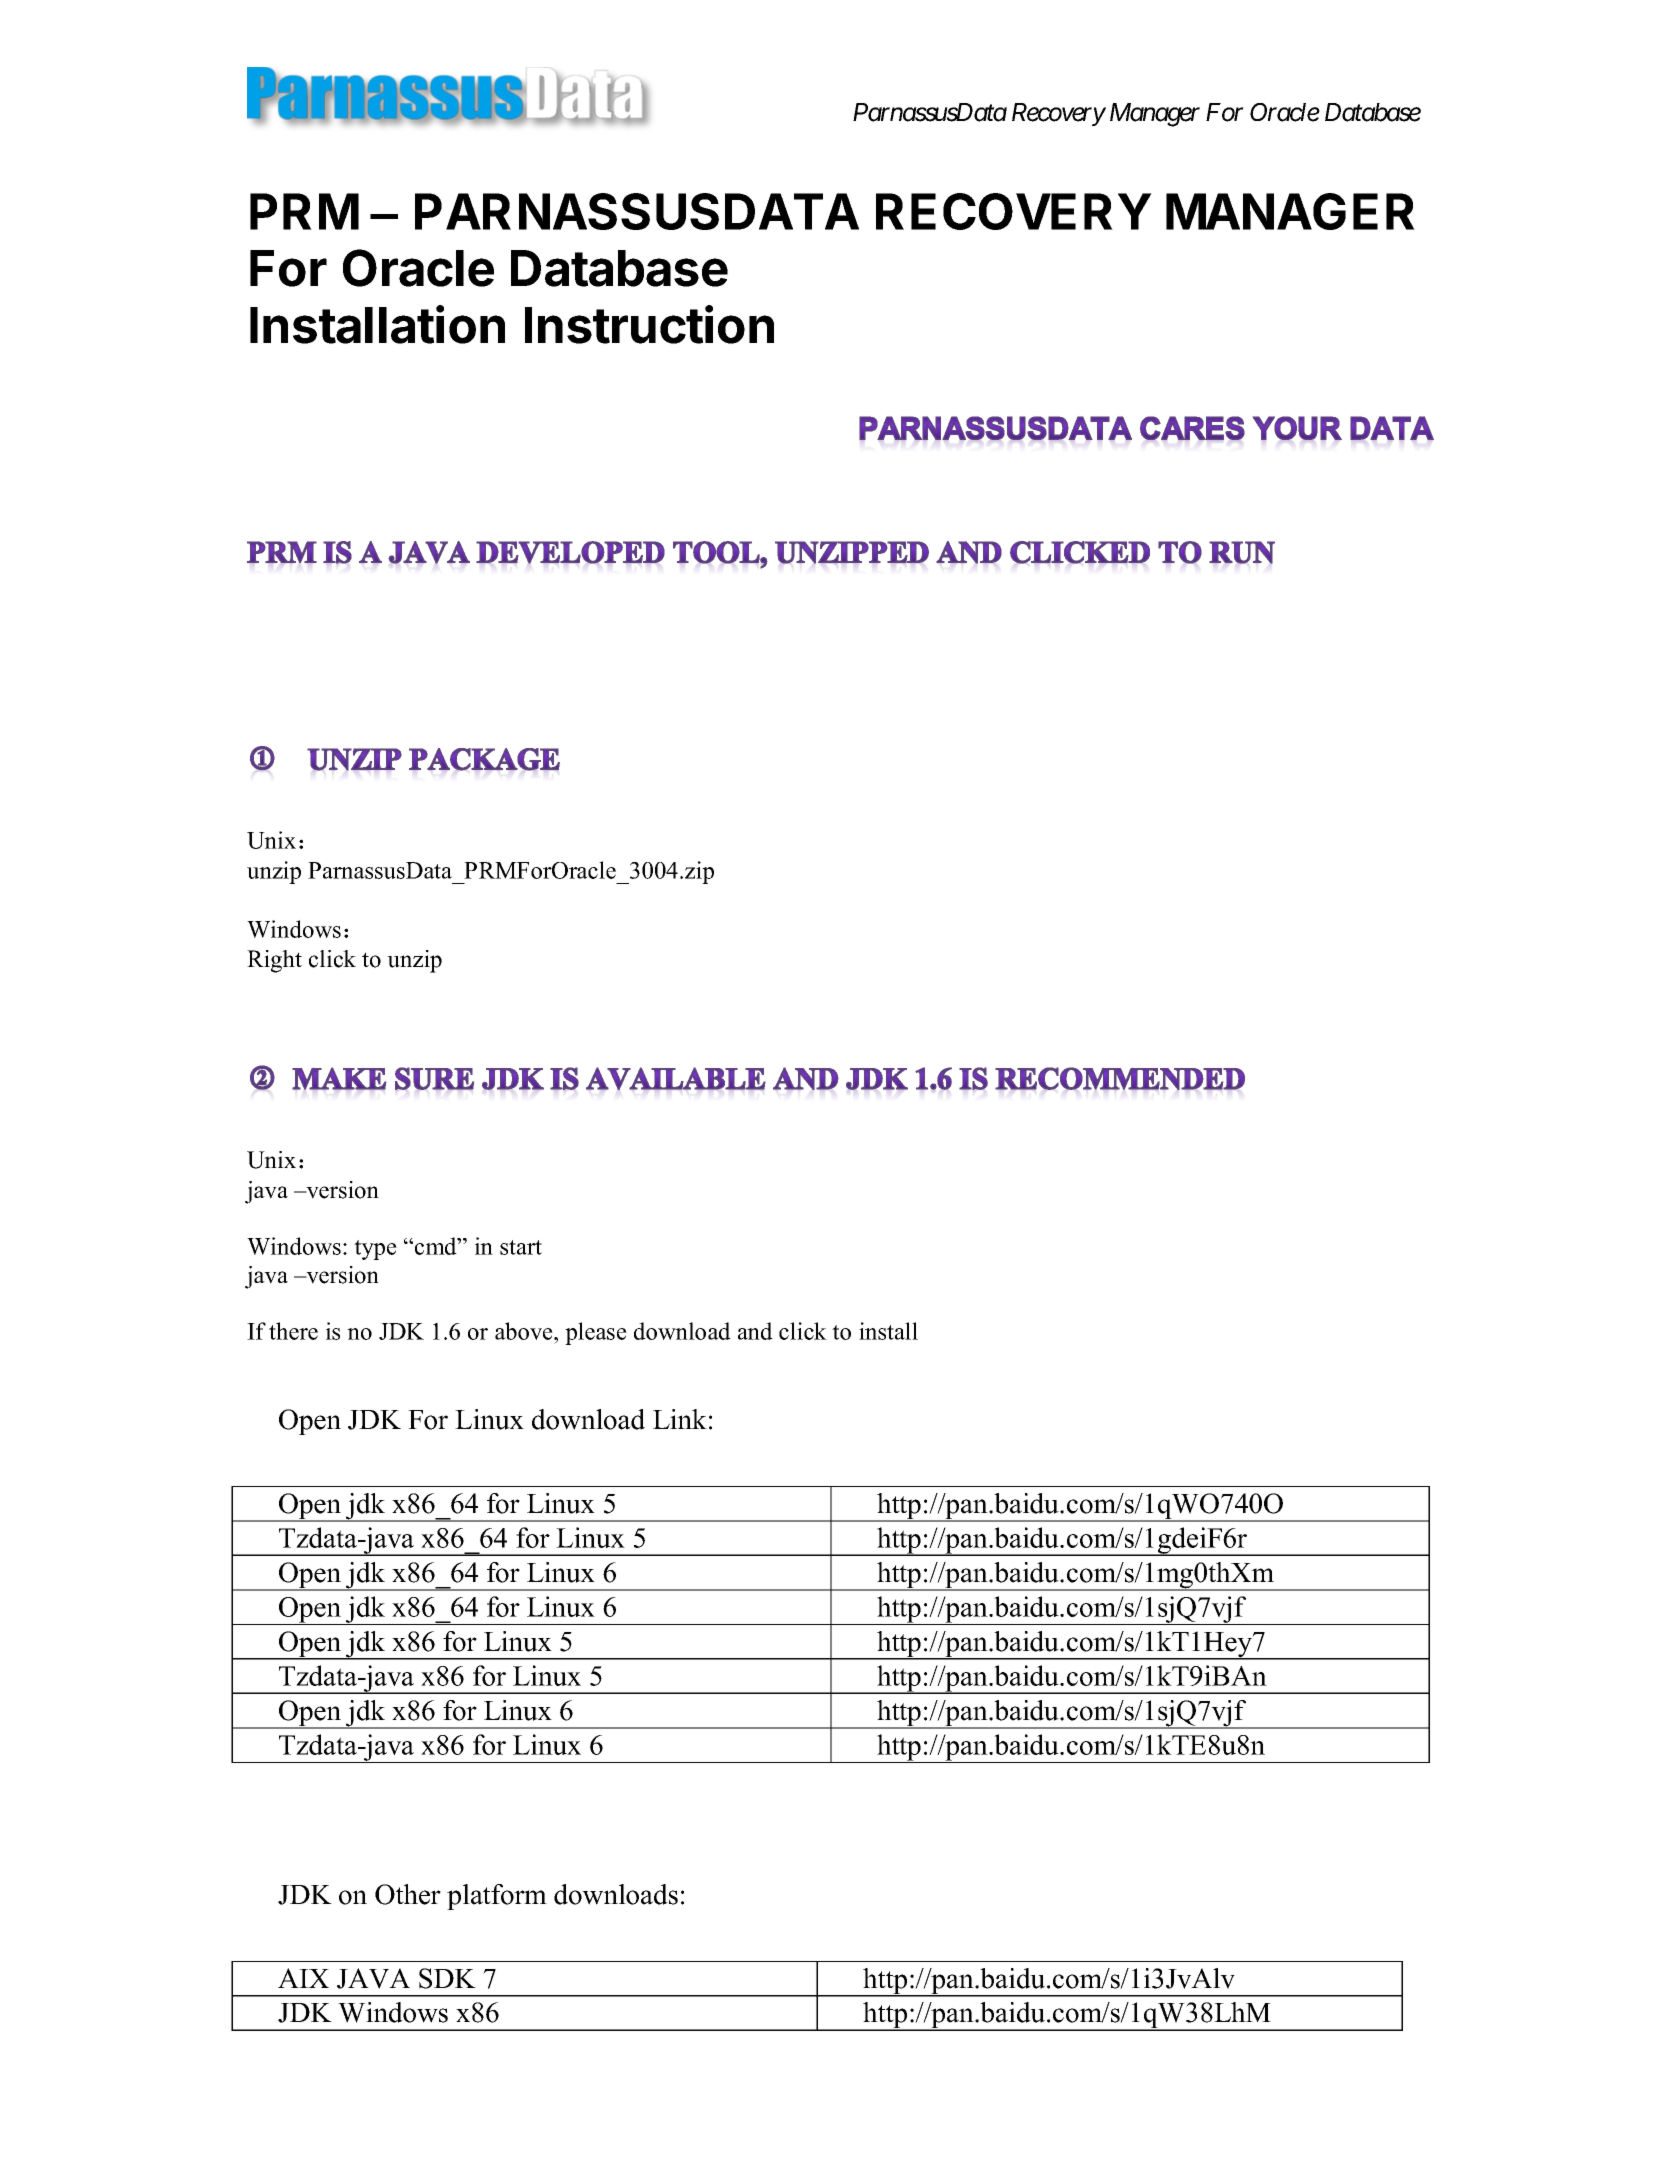  What do you see at coordinates (525, 1331) in the screenshot?
I see `above` at bounding box center [525, 1331].
